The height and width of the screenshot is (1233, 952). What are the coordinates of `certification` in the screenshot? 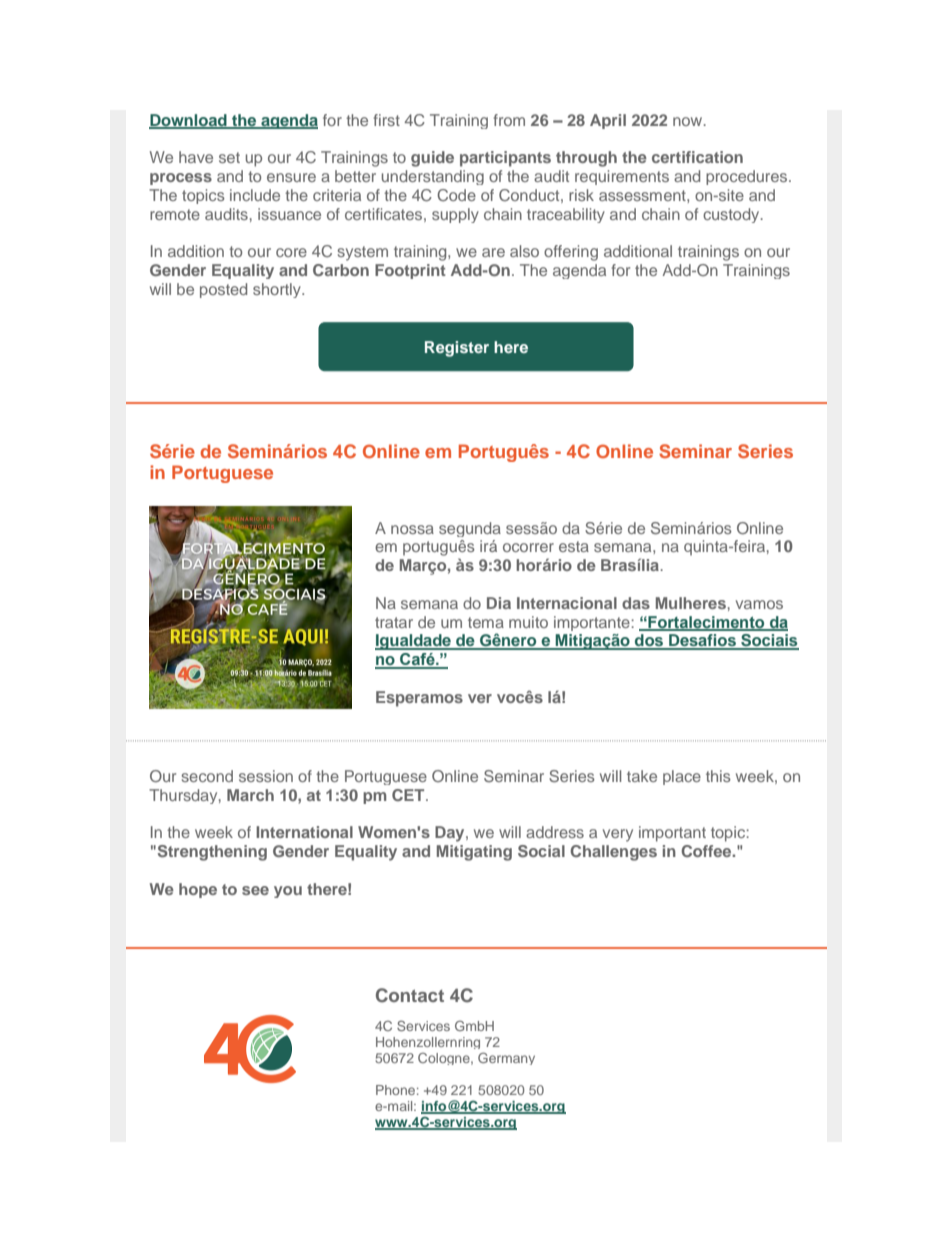 It's located at (697, 157).
